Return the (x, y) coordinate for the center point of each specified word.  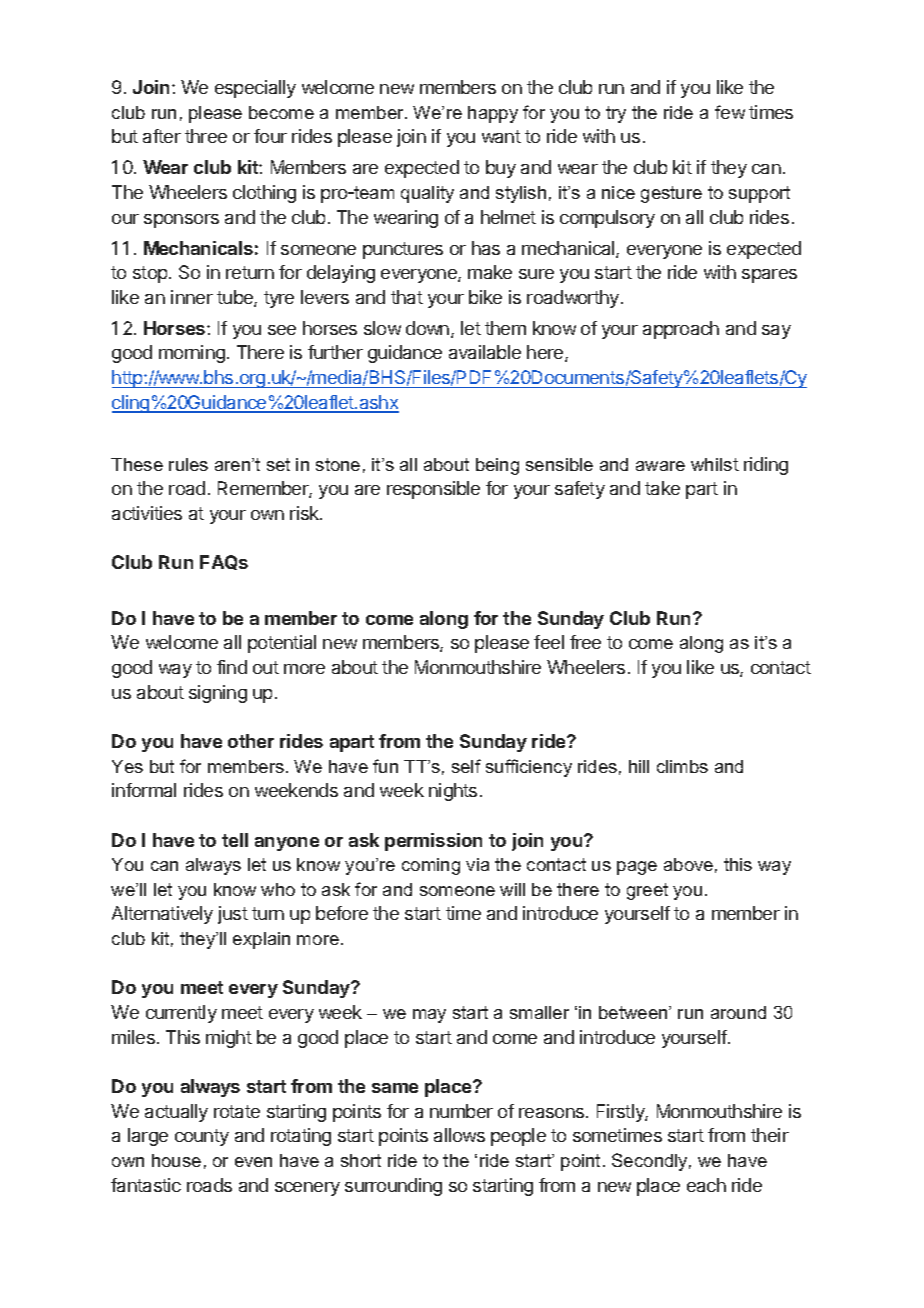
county (202, 1137)
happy (493, 114)
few (730, 112)
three (206, 136)
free (585, 642)
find (232, 667)
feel (549, 642)
